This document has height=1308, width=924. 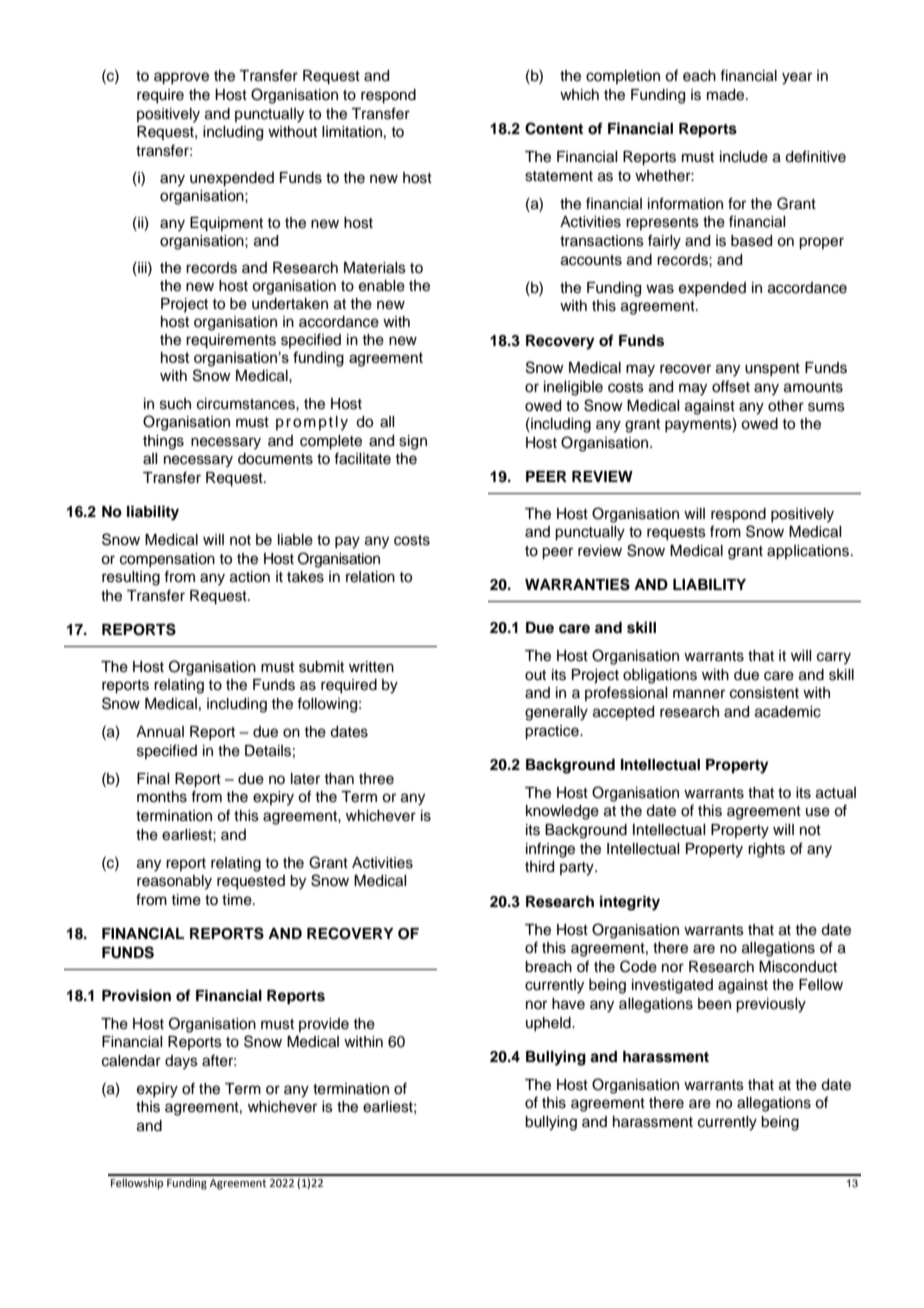 What do you see at coordinates (181, 78) in the document?
I see `approve` at bounding box center [181, 78].
